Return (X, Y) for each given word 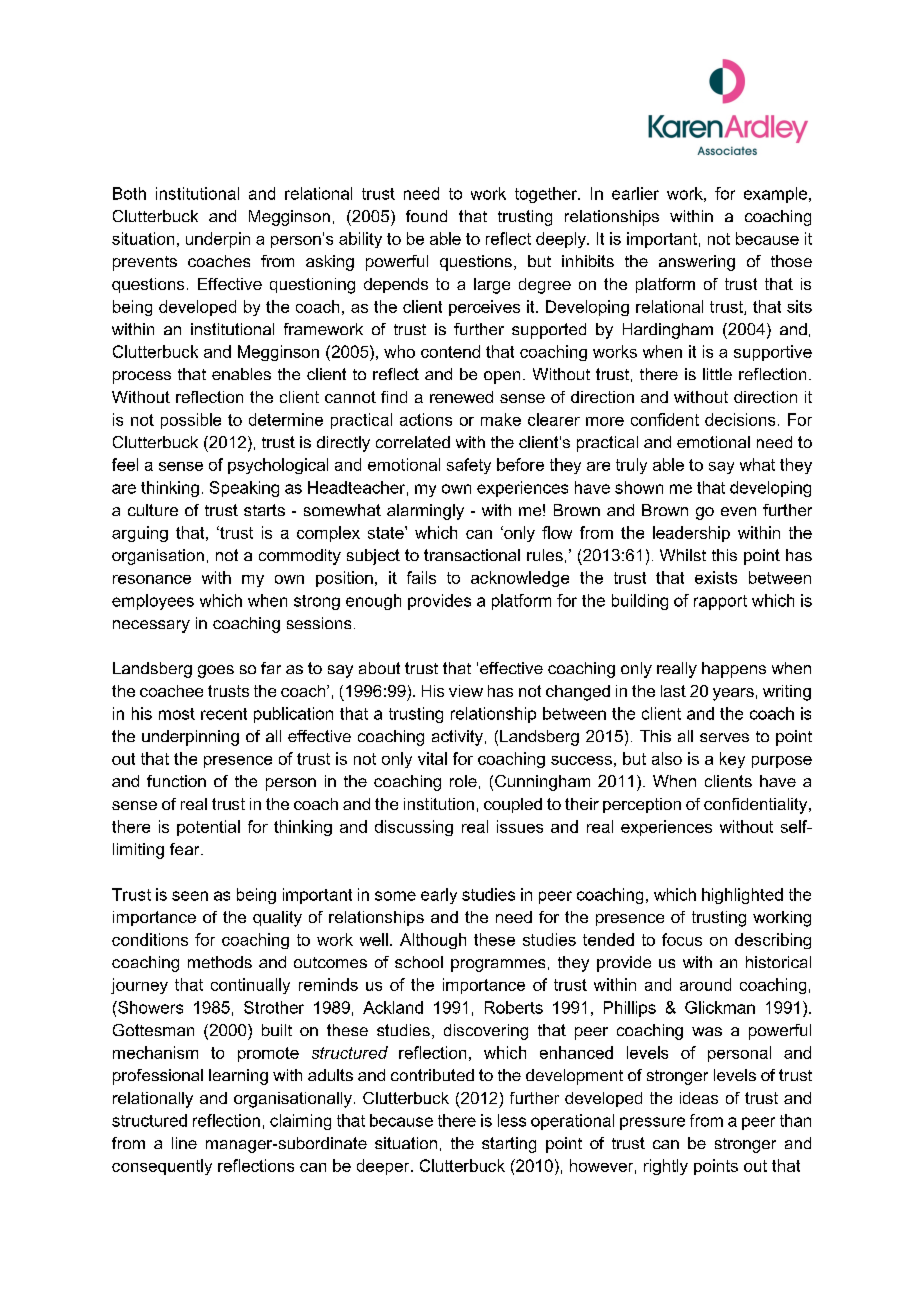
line (184, 1143)
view (466, 691)
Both (129, 193)
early (439, 896)
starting (509, 1145)
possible (191, 421)
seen (190, 896)
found (426, 216)
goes (216, 671)
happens (734, 670)
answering (697, 263)
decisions (740, 419)
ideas (699, 1098)
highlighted (742, 896)
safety (469, 466)
